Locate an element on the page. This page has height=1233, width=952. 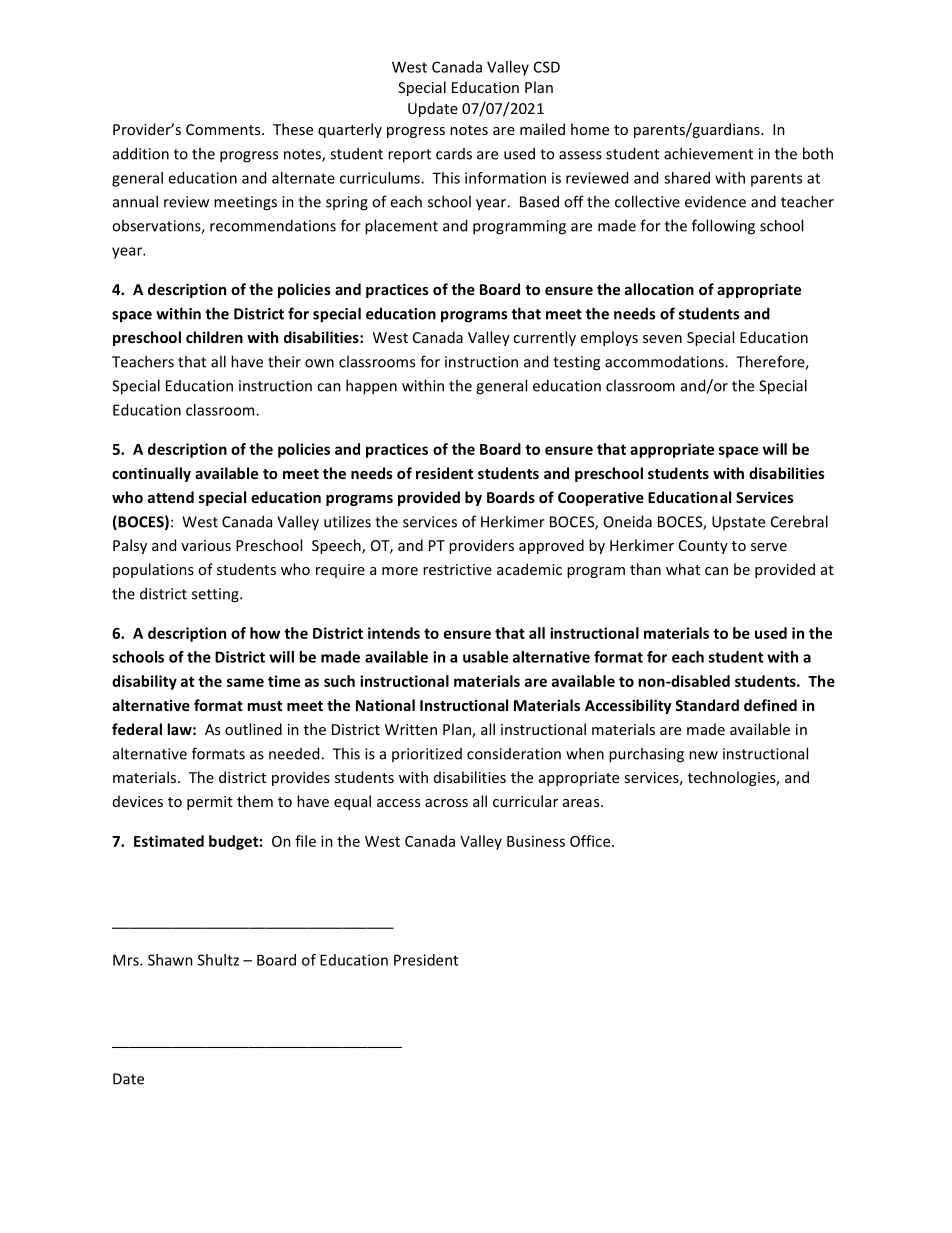
outlined is located at coordinates (253, 729).
